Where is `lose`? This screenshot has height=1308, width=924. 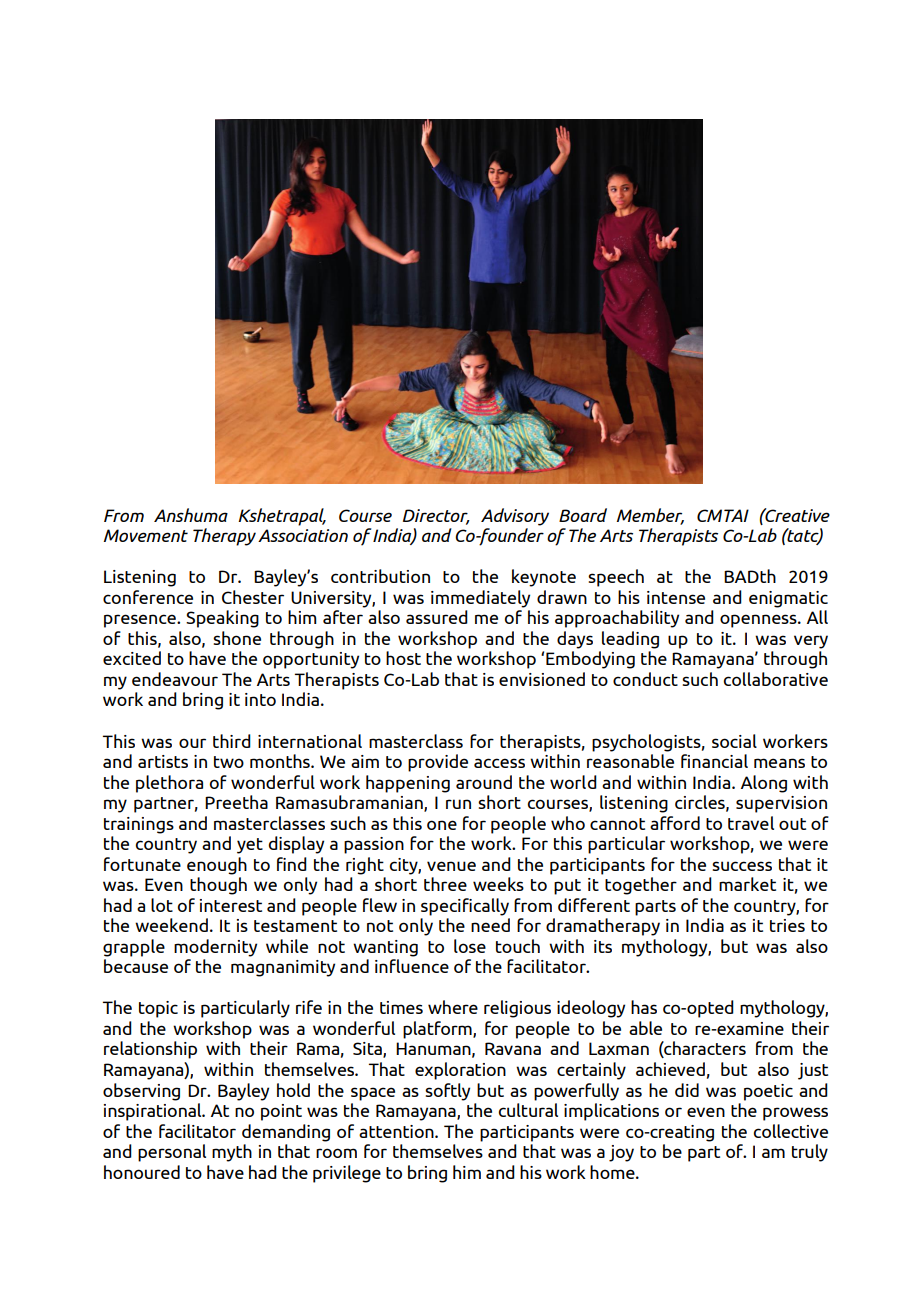 lose is located at coordinates (470, 946).
